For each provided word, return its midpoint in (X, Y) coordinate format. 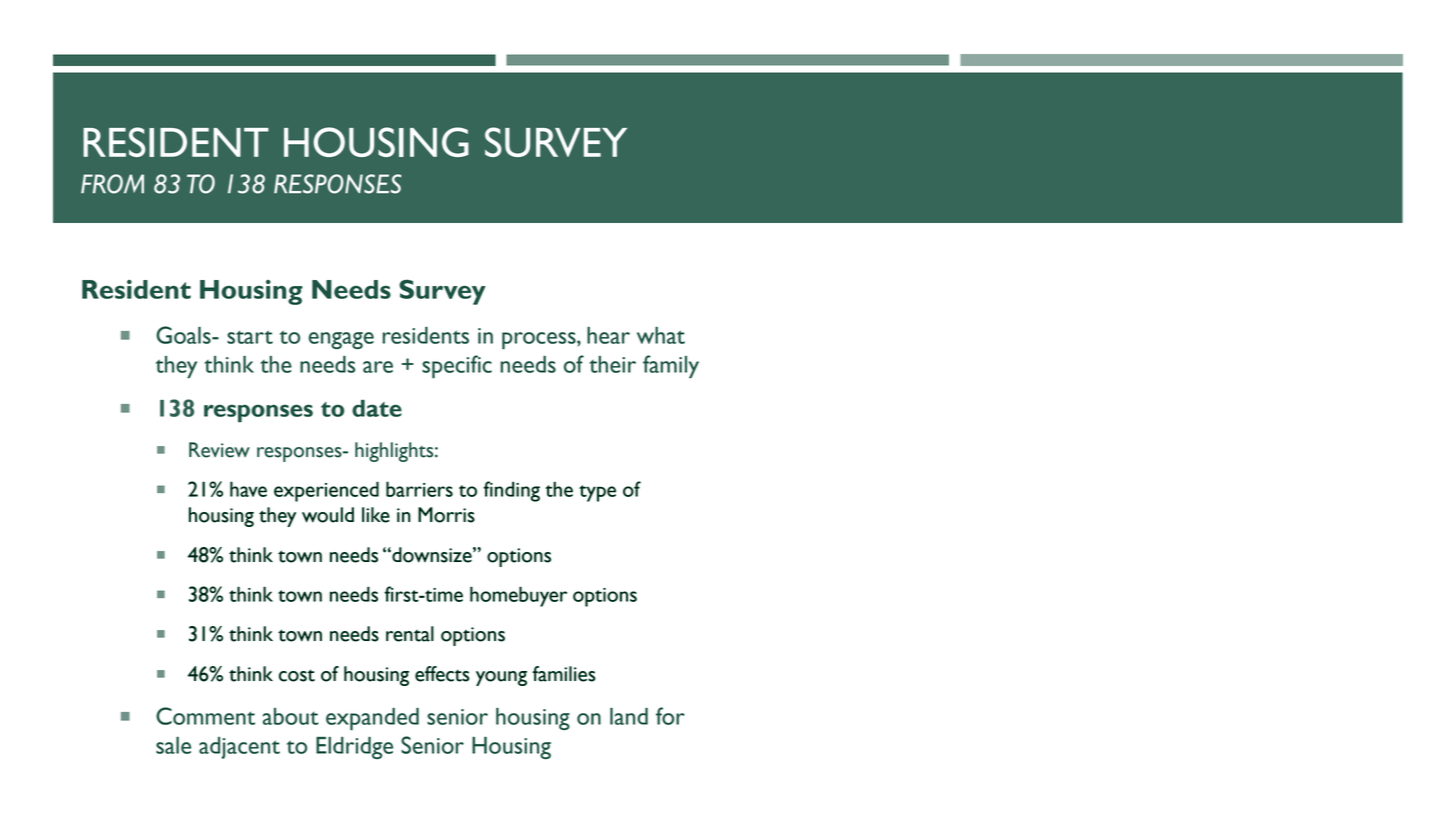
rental (410, 634)
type (597, 493)
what (661, 335)
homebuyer (518, 596)
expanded (372, 719)
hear (608, 335)
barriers (419, 489)
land (629, 716)
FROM (112, 184)
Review (219, 450)
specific (457, 367)
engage (341, 340)
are (378, 367)
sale (173, 745)
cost (297, 676)
